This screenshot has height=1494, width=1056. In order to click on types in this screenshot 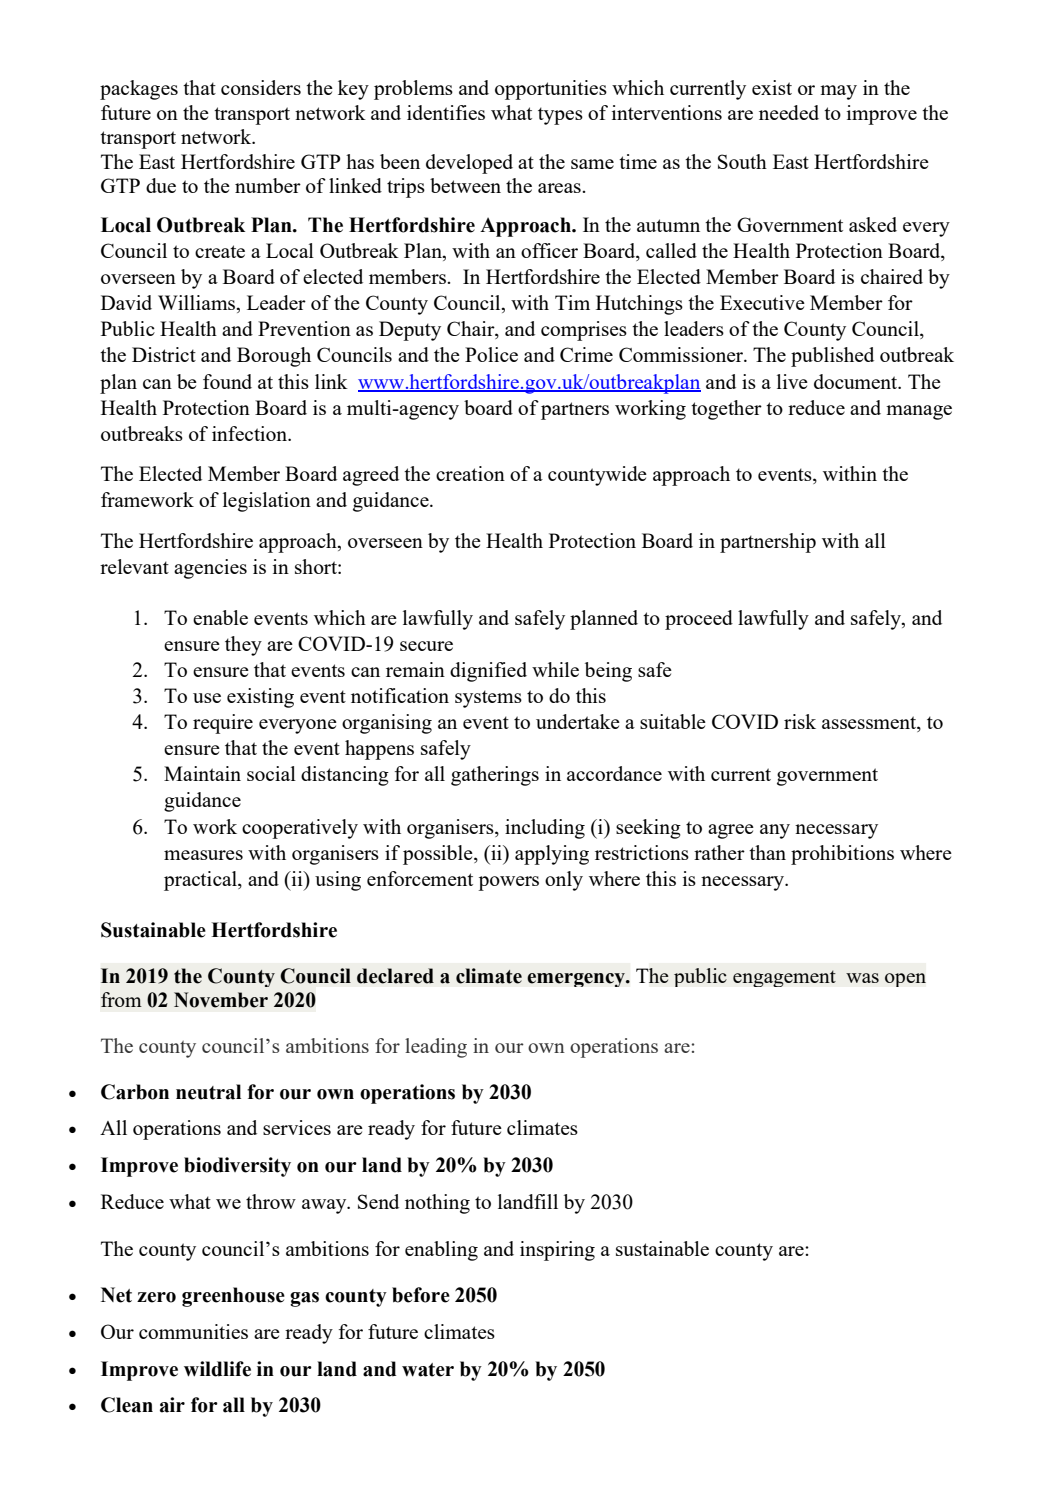, I will do `click(560, 116)`.
